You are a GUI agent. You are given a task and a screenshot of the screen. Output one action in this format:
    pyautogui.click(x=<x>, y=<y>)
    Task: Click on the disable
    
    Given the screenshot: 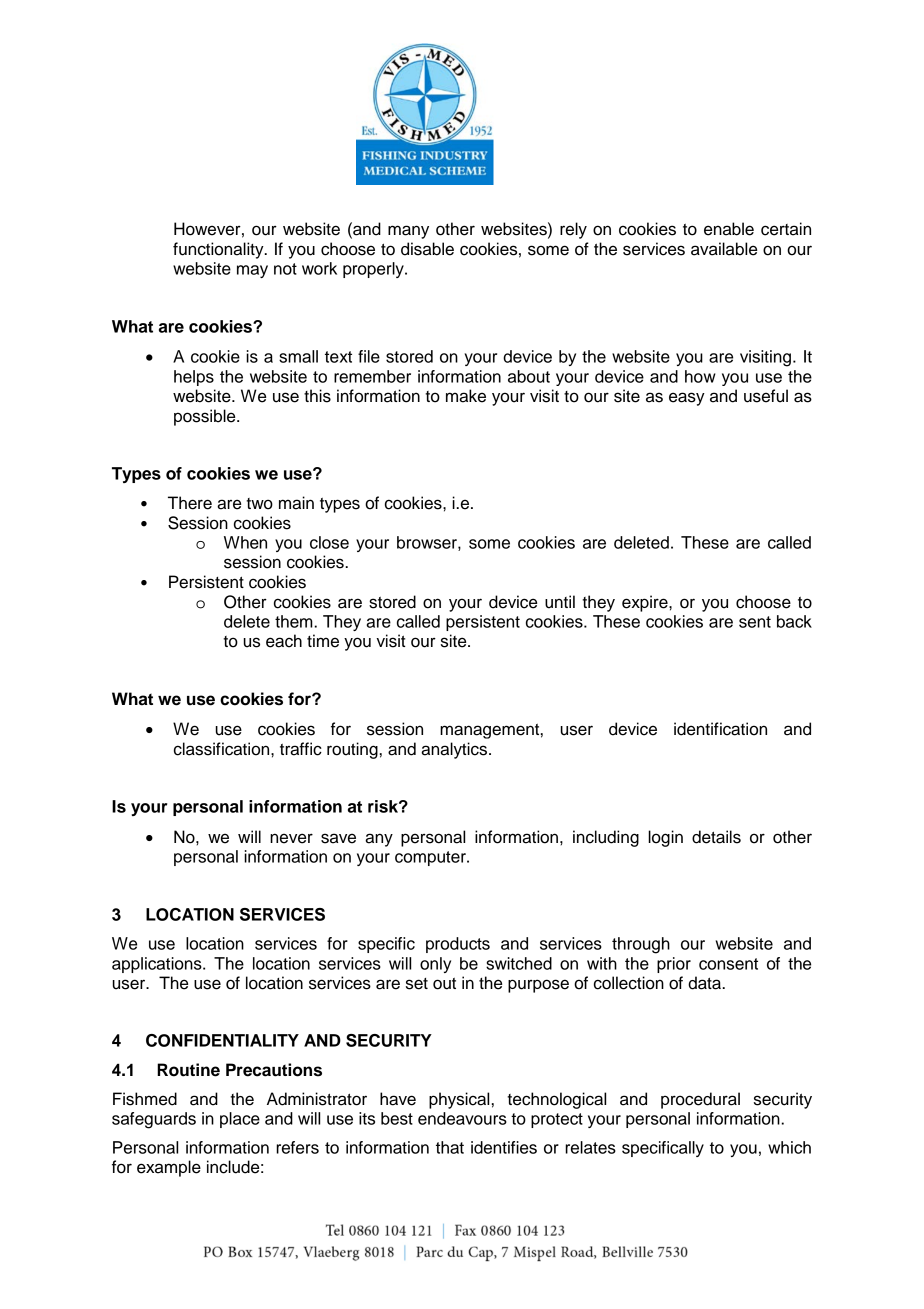 What is the action you would take?
    pyautogui.click(x=427, y=249)
